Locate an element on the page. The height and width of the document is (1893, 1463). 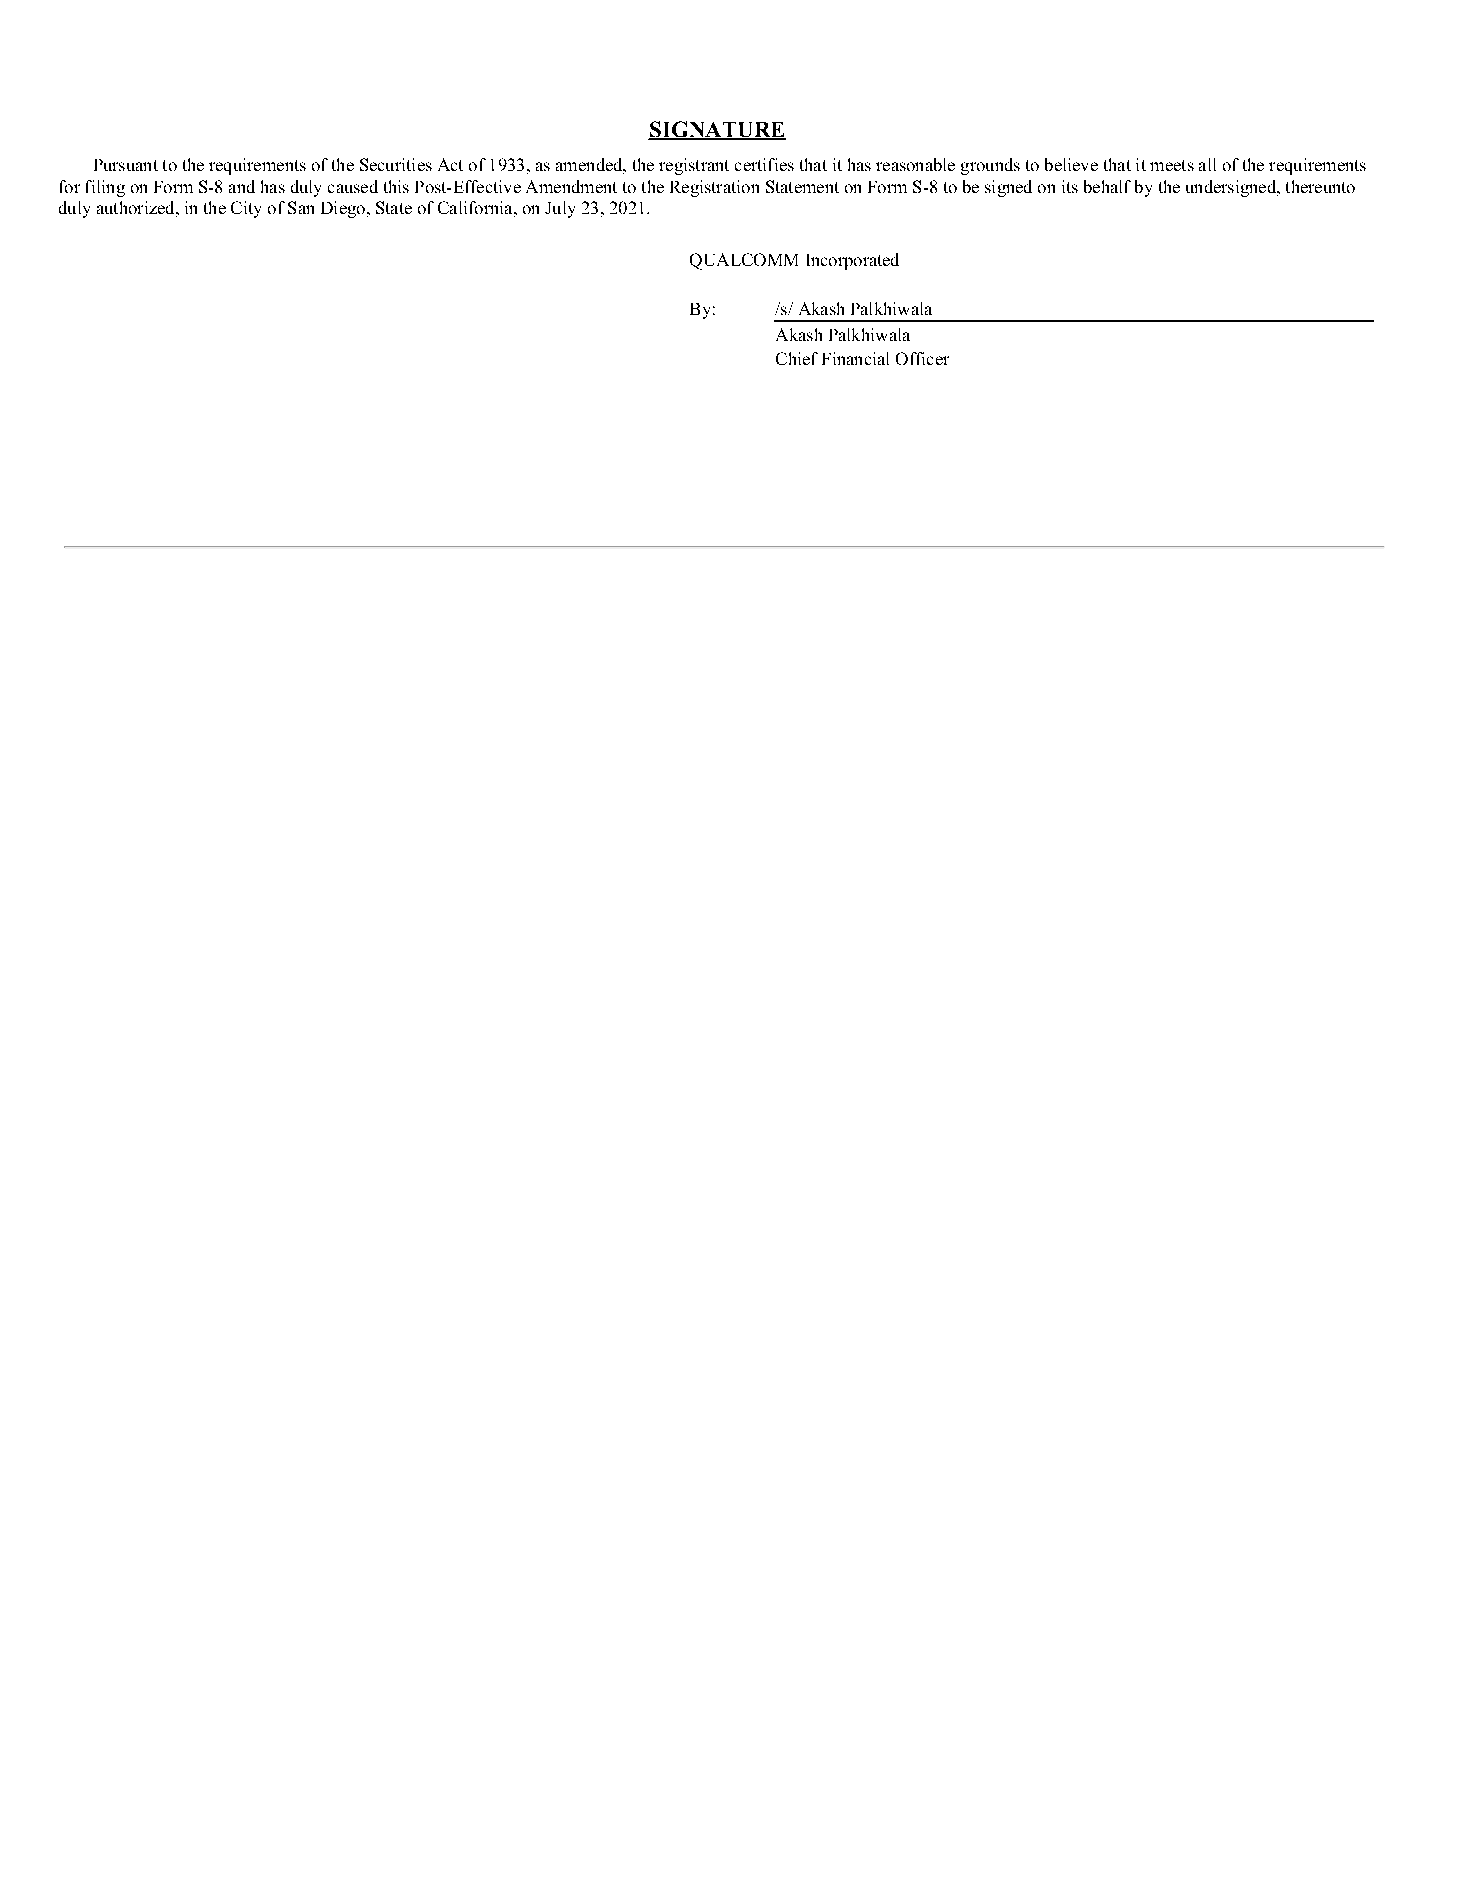
San is located at coordinates (301, 207).
